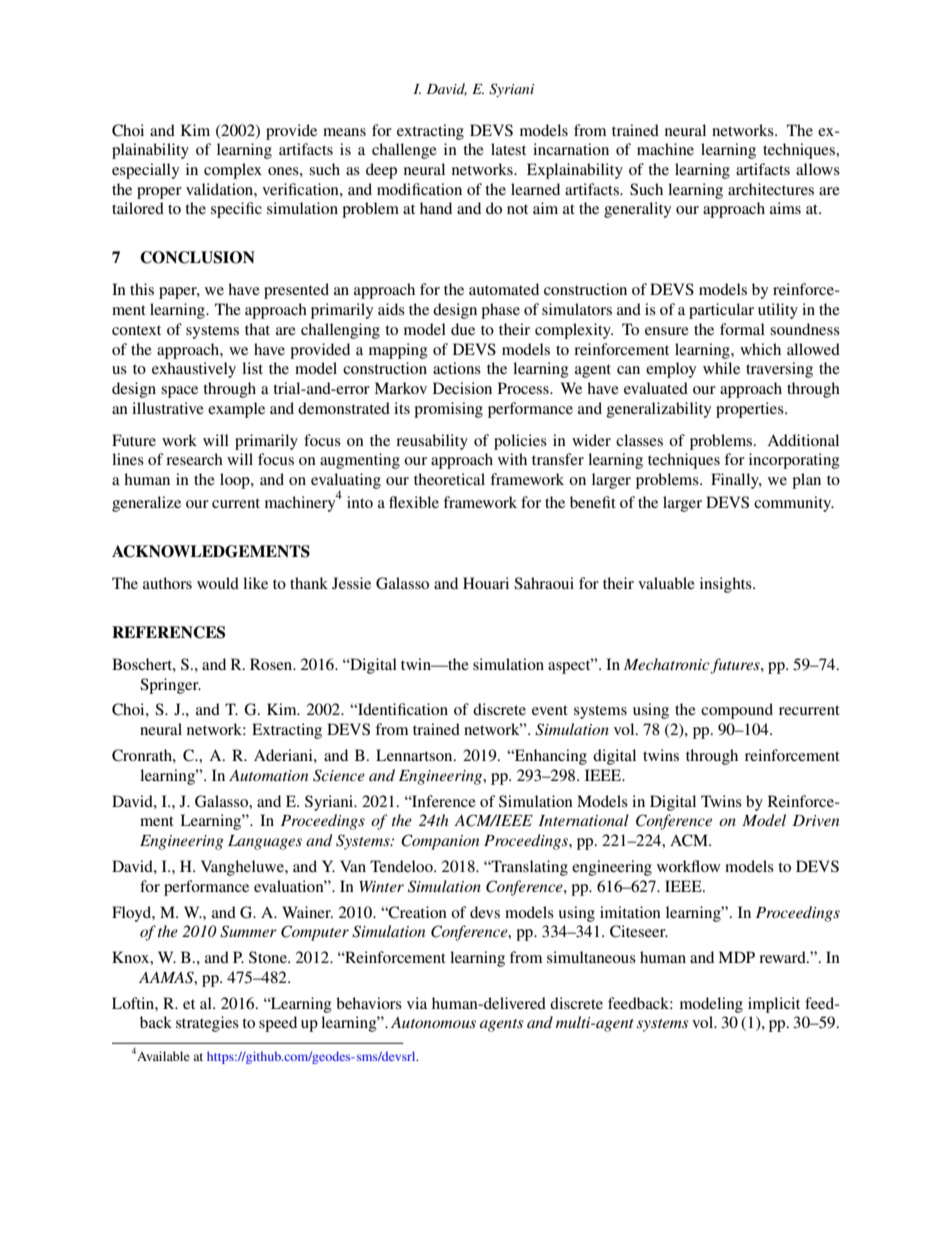  I want to click on event, so click(550, 710).
